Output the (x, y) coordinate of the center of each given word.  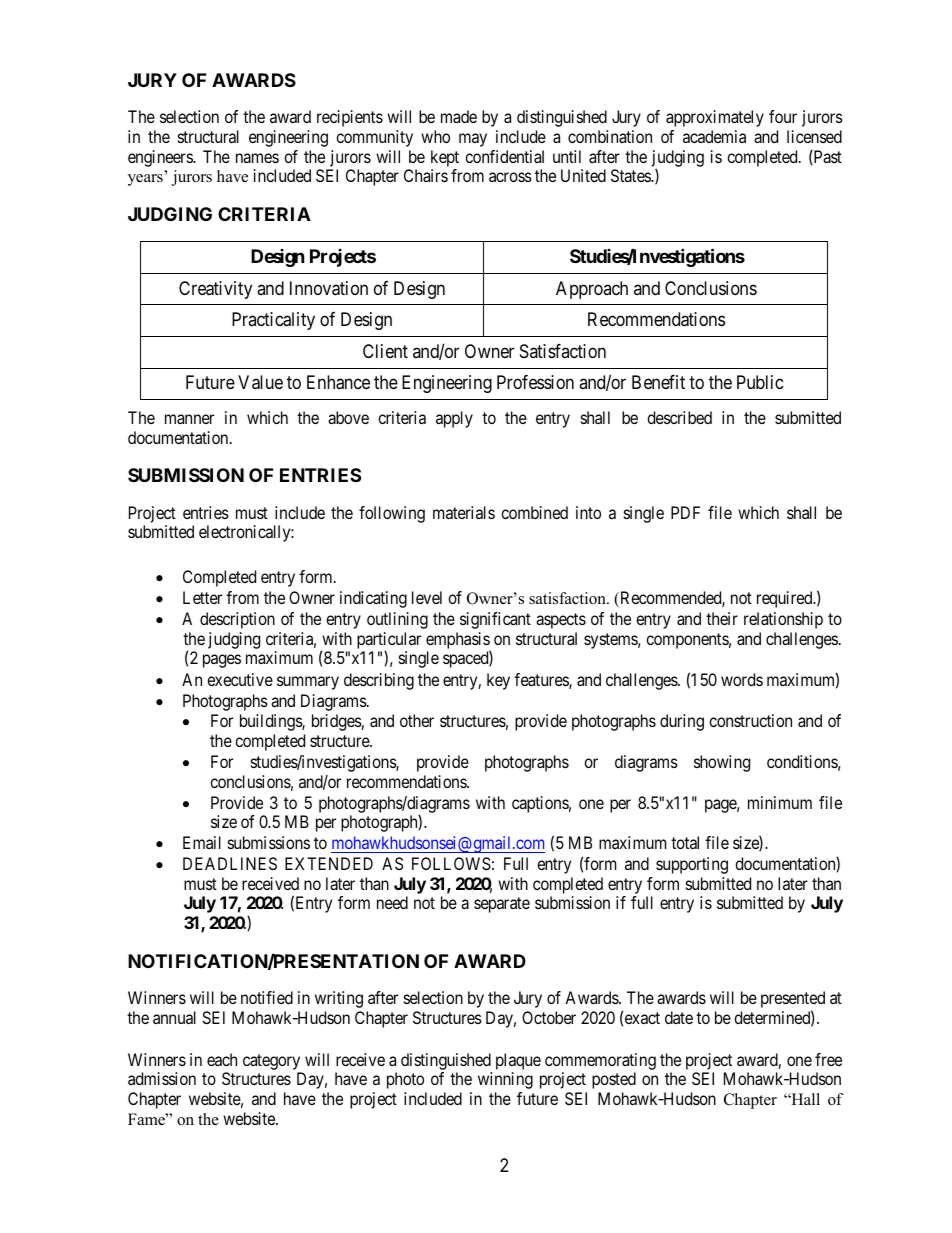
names (257, 158)
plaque (518, 1061)
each (222, 1059)
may (473, 140)
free (828, 1059)
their (722, 618)
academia (714, 136)
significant (495, 620)
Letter (202, 597)
